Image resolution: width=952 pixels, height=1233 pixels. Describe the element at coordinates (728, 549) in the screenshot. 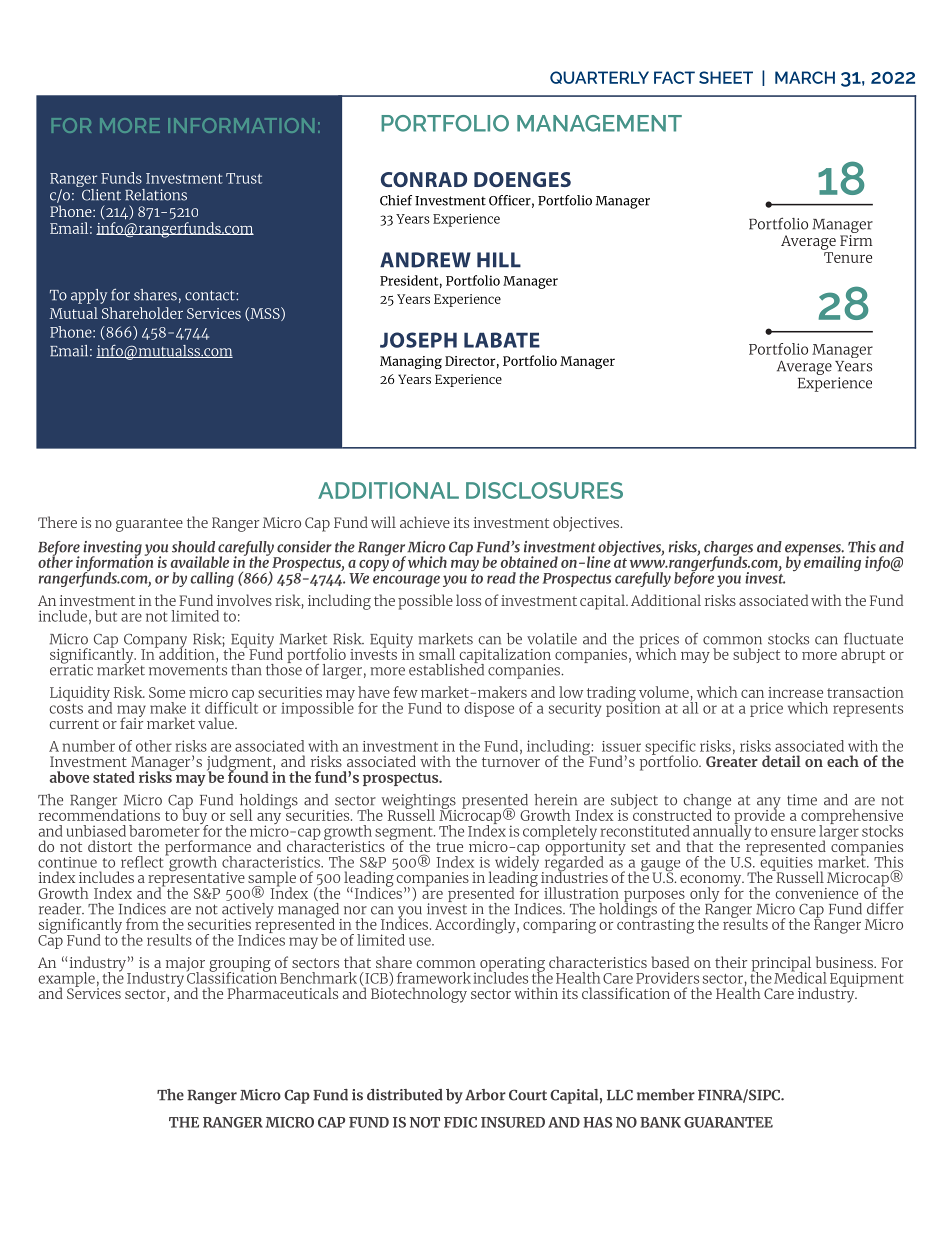

I see `charges` at that location.
